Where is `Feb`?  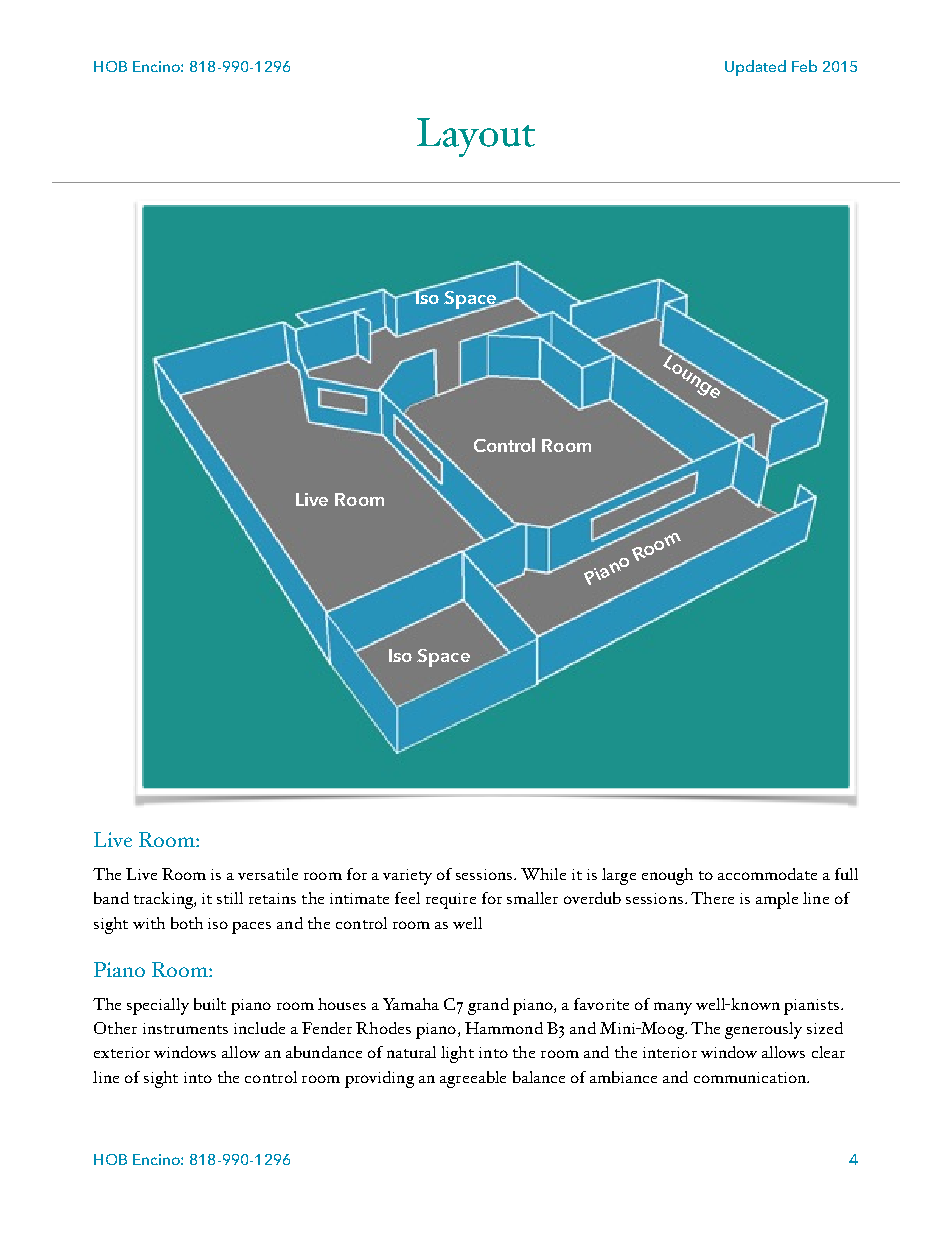 Feb is located at coordinates (804, 66).
